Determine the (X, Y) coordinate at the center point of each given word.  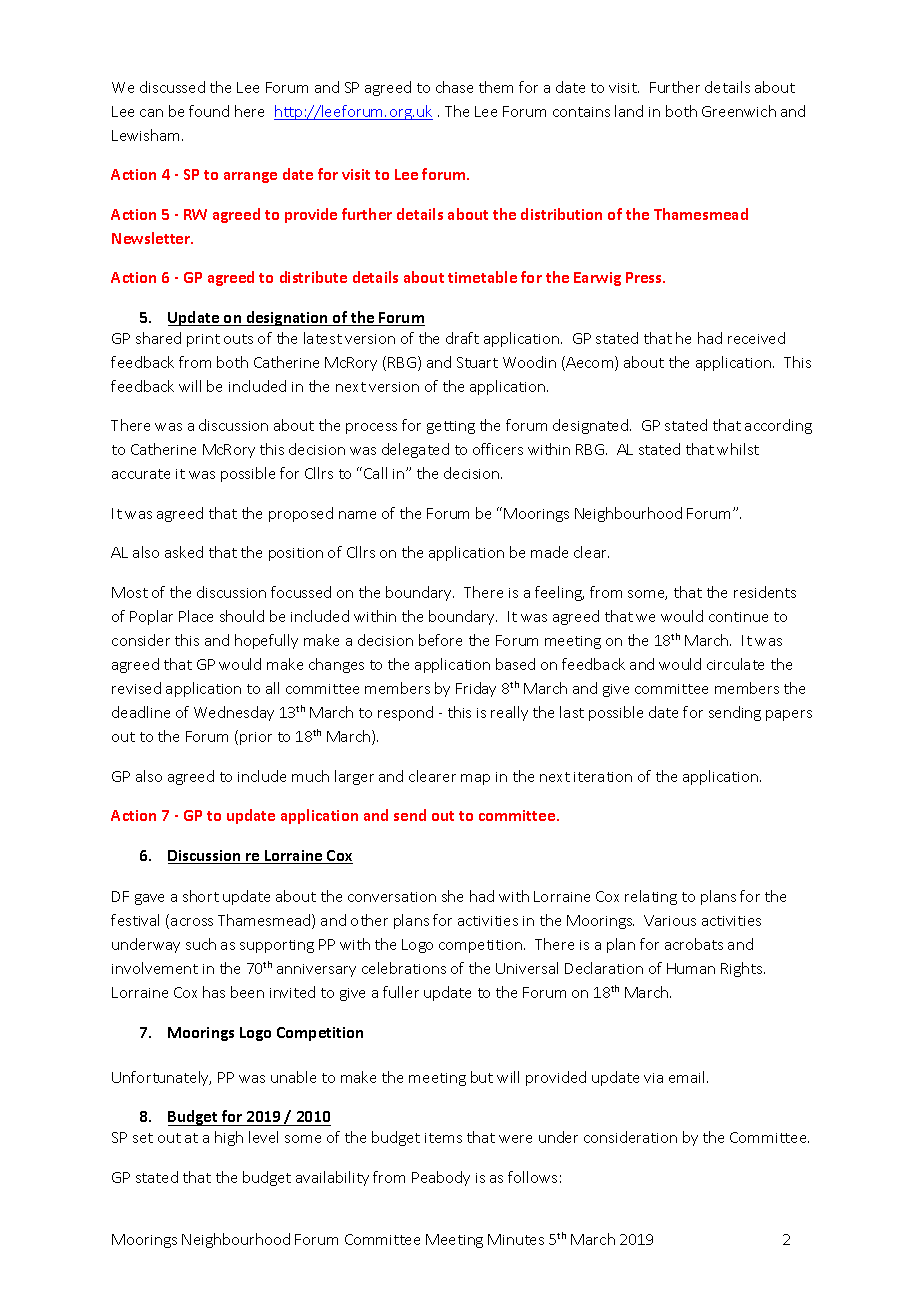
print (203, 340)
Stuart (477, 362)
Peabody (441, 1178)
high (229, 1138)
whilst (738, 449)
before (440, 640)
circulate (735, 664)
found (209, 111)
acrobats (694, 944)
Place (196, 616)
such (201, 944)
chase (454, 87)
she (452, 896)
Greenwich (739, 111)
